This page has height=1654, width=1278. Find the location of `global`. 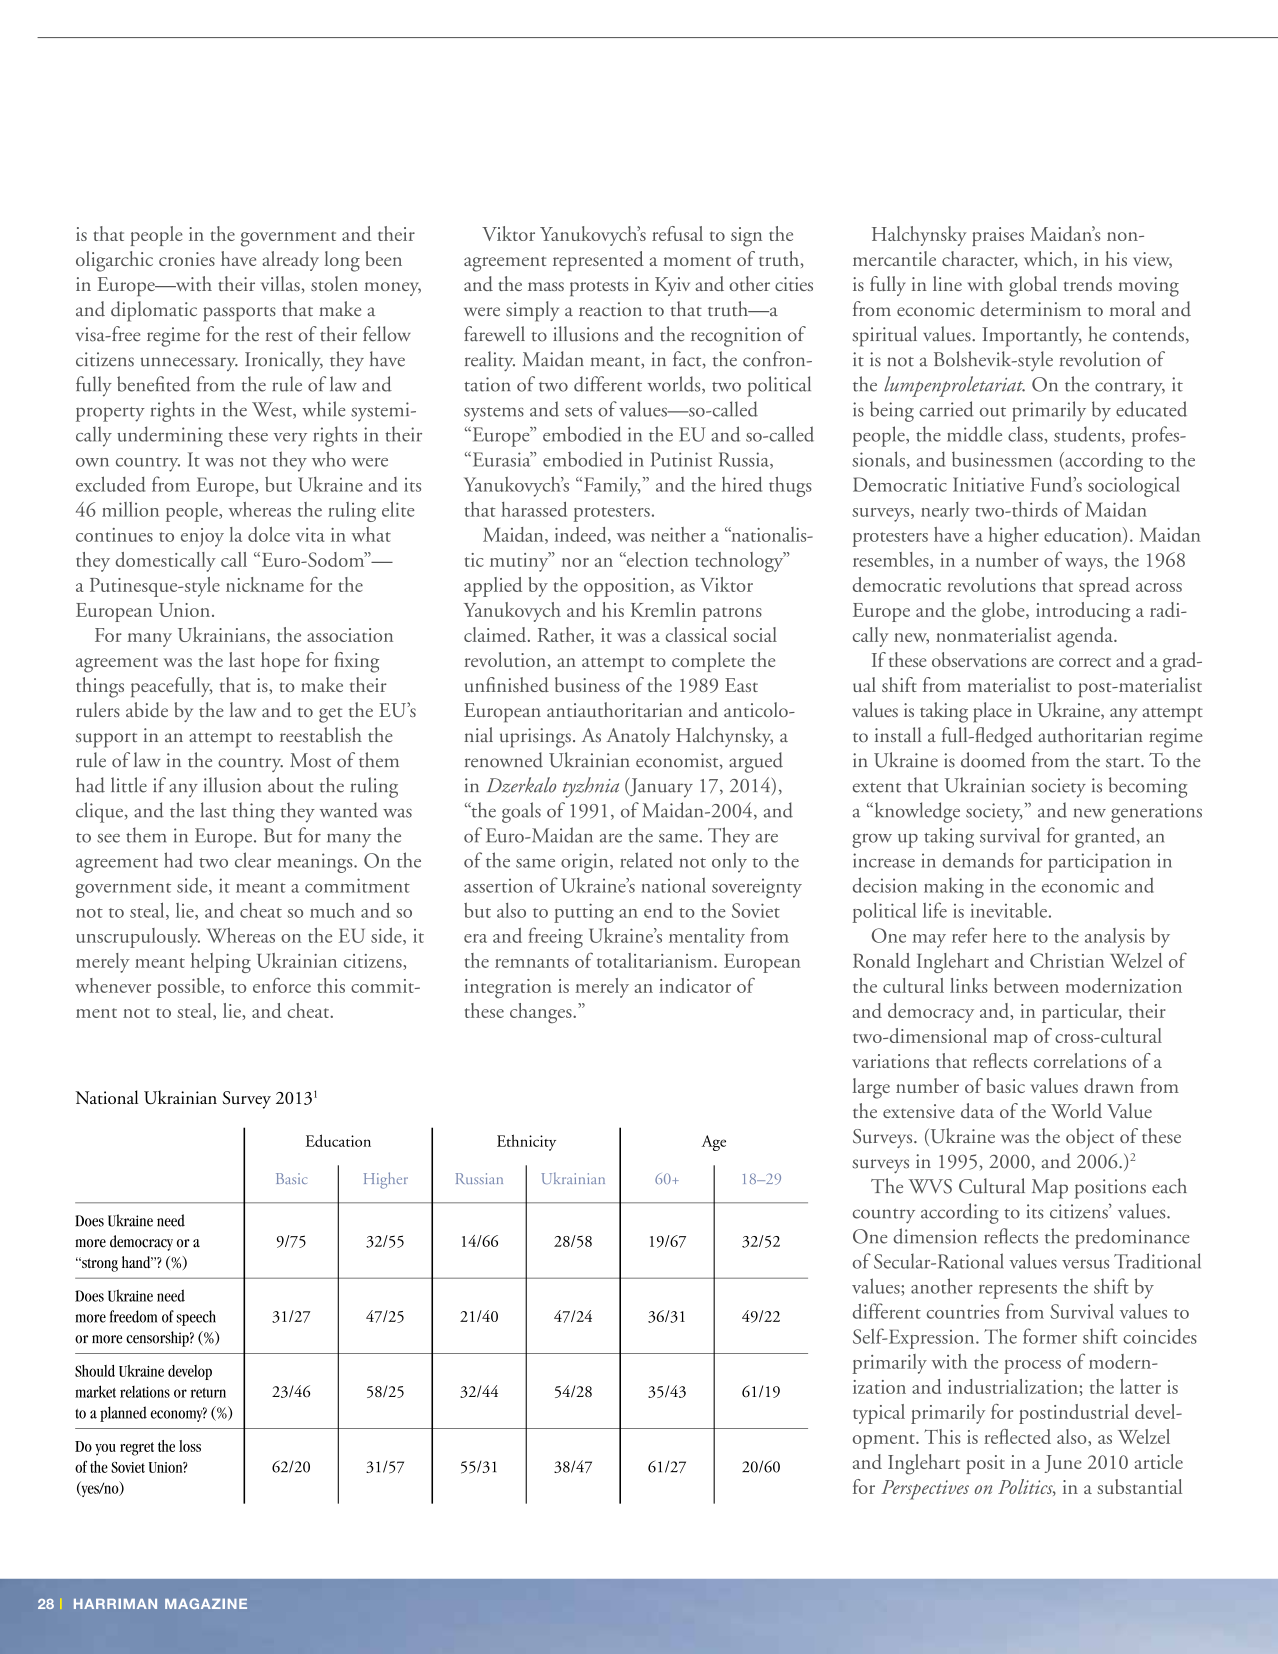

global is located at coordinates (1033, 286).
